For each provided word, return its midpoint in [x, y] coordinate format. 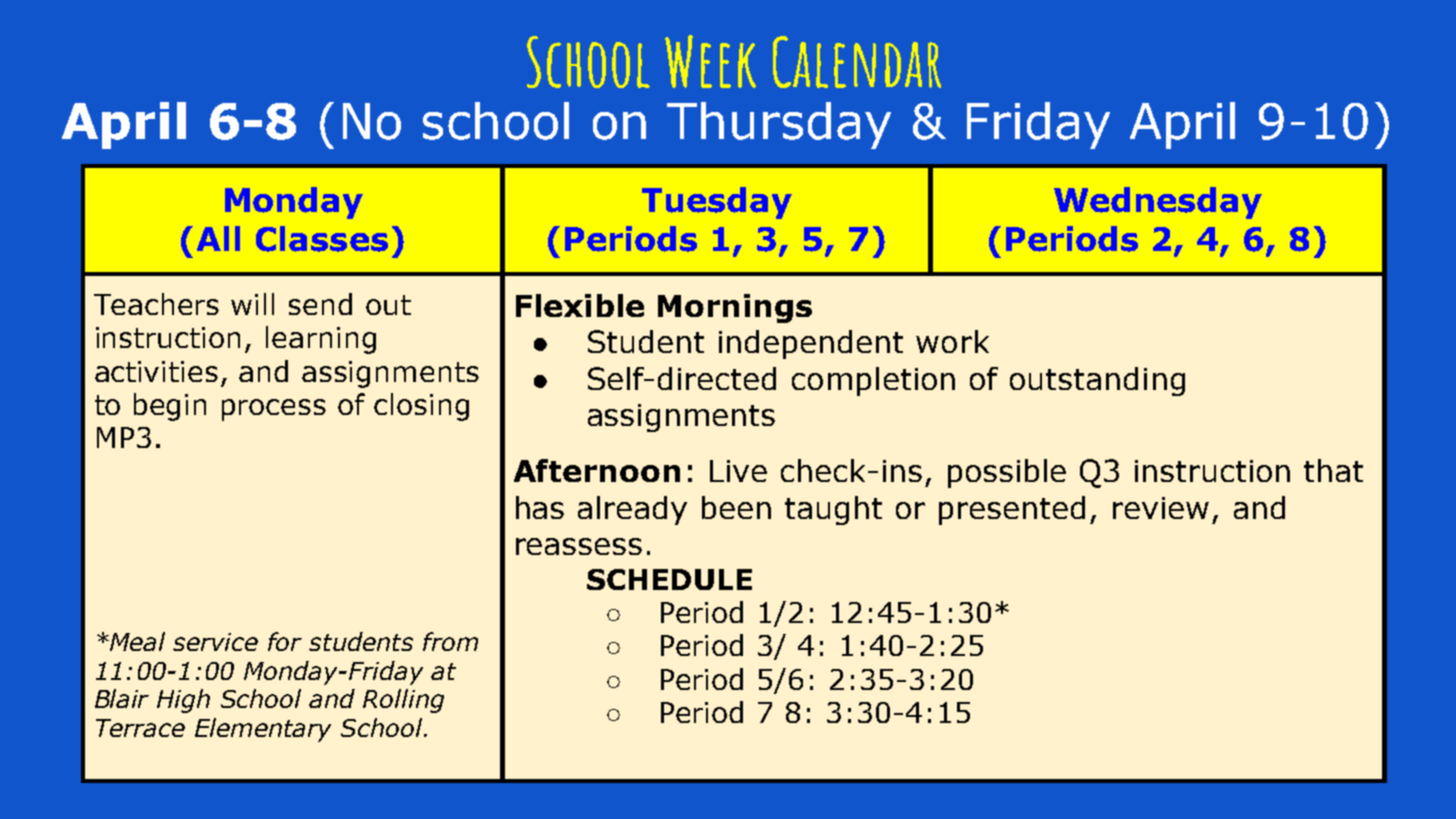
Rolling [403, 701]
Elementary [263, 730]
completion [873, 381]
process [274, 410]
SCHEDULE [669, 579]
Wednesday [1158, 203]
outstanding [1097, 381]
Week [710, 61]
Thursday [779, 125]
